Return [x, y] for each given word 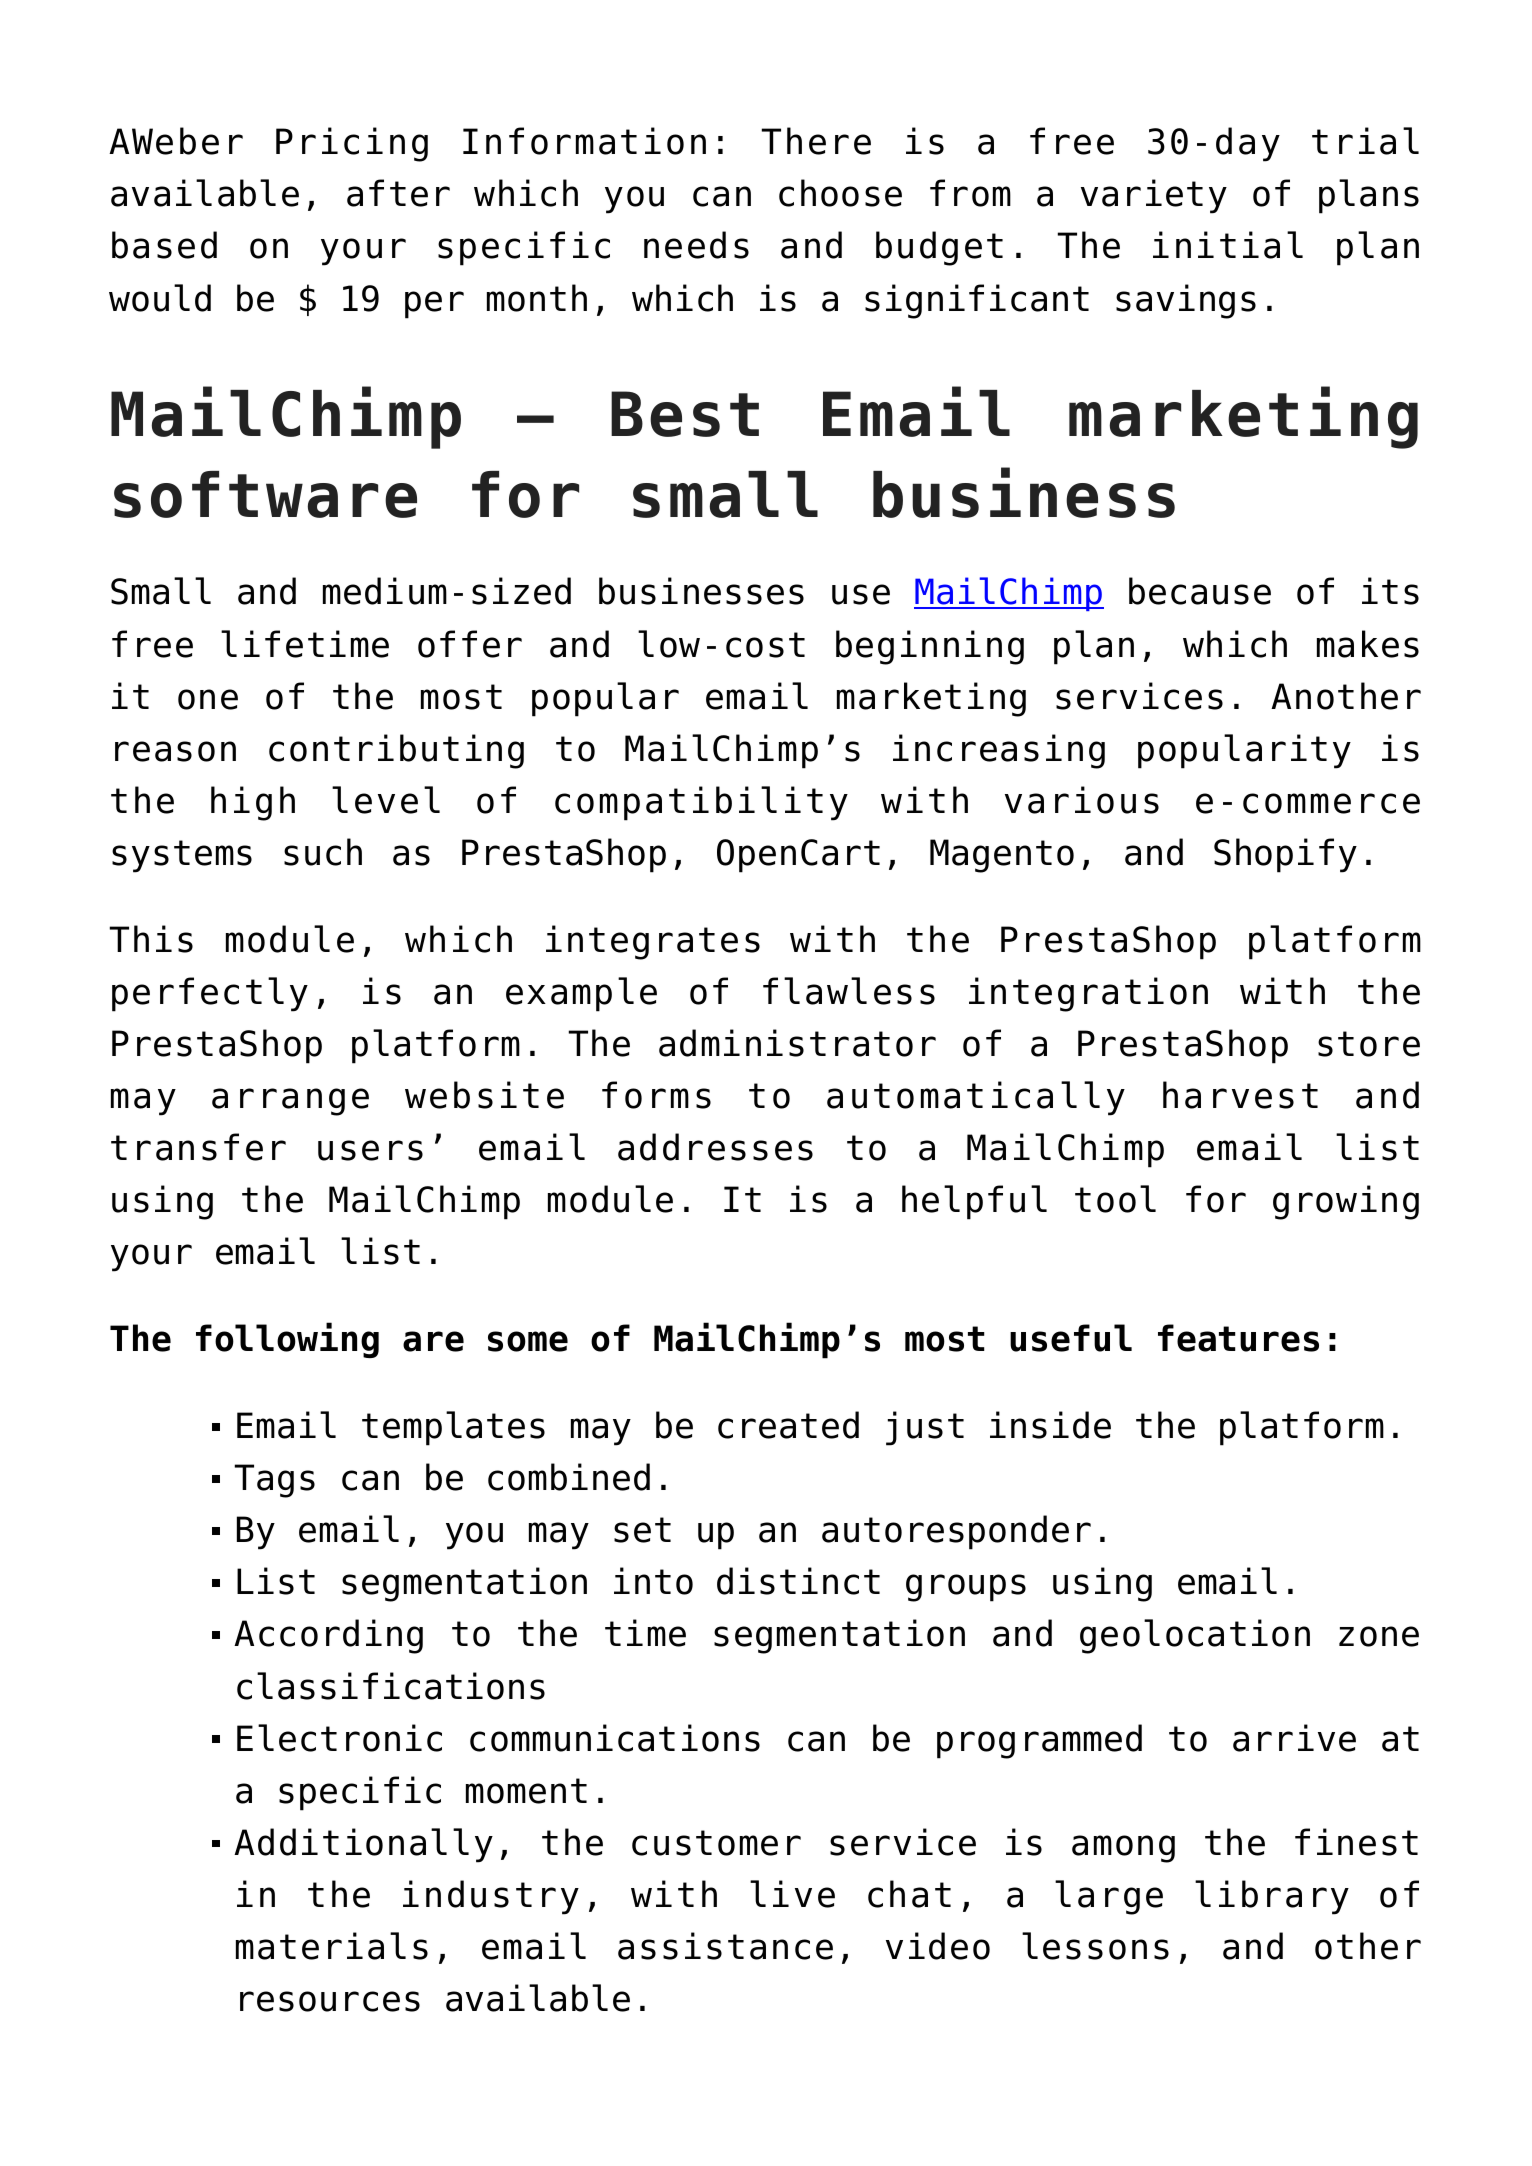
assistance [725, 1946]
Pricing [352, 144]
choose [840, 193]
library [1272, 1897]
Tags [274, 1481]
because [1200, 591]
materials [332, 1946]
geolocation [1195, 1636]
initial [1228, 245]
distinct [798, 1581]
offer [470, 644]
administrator [797, 1043]
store [1369, 1044]
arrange [290, 1102]
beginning [930, 647]
